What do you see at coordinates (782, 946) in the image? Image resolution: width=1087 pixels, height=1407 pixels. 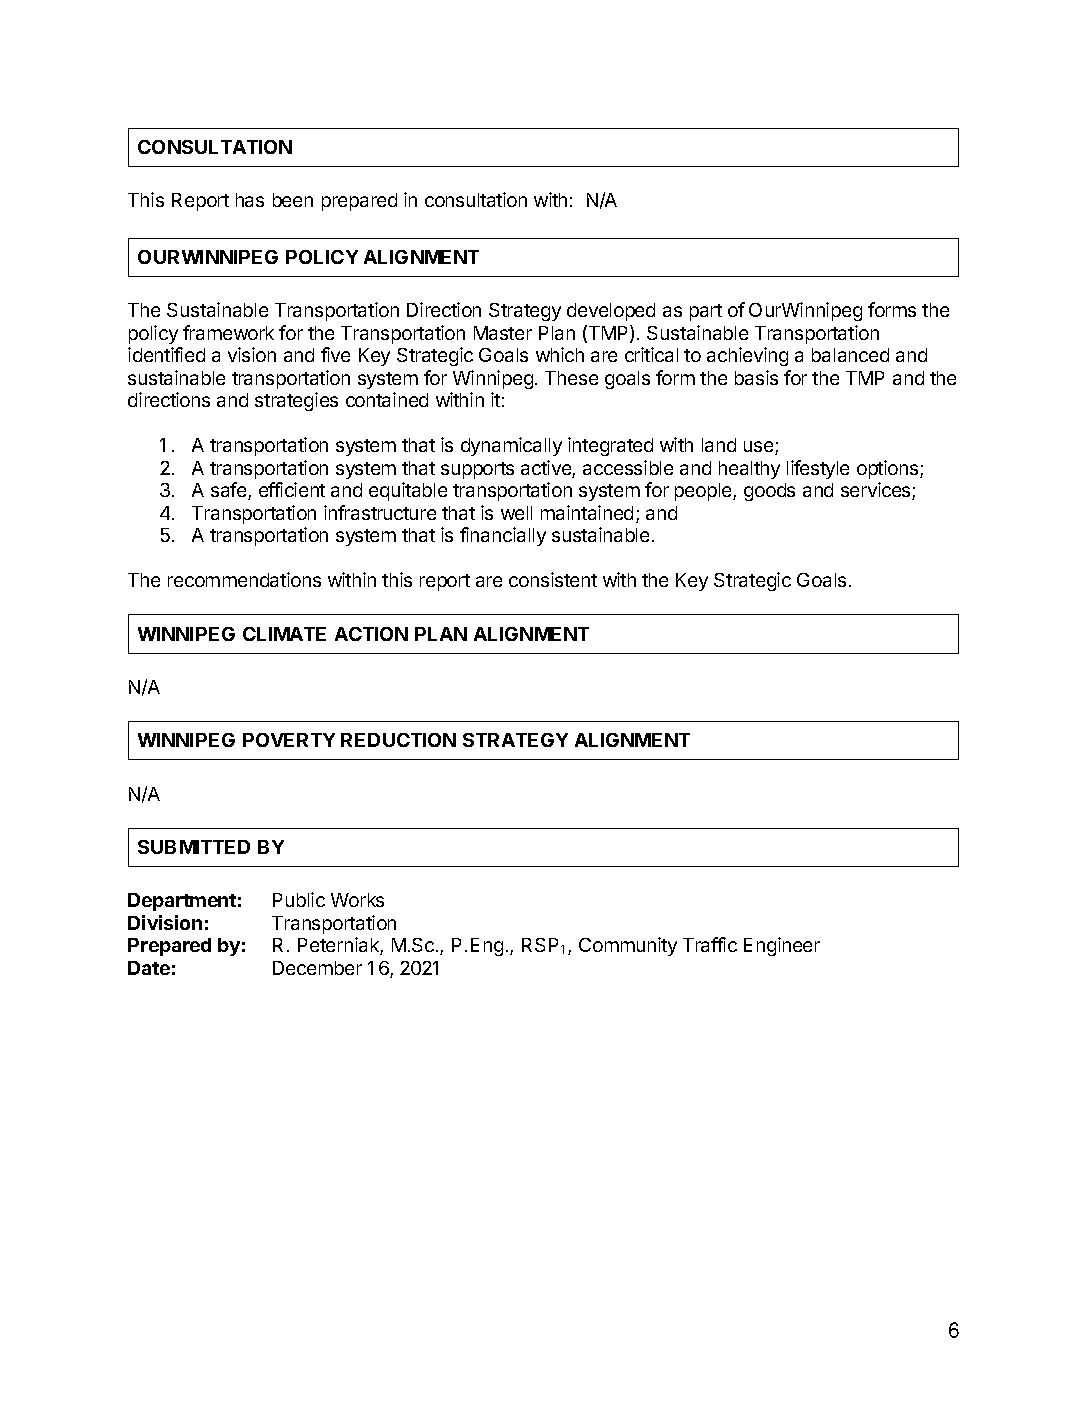 I see `Engineer` at bounding box center [782, 946].
